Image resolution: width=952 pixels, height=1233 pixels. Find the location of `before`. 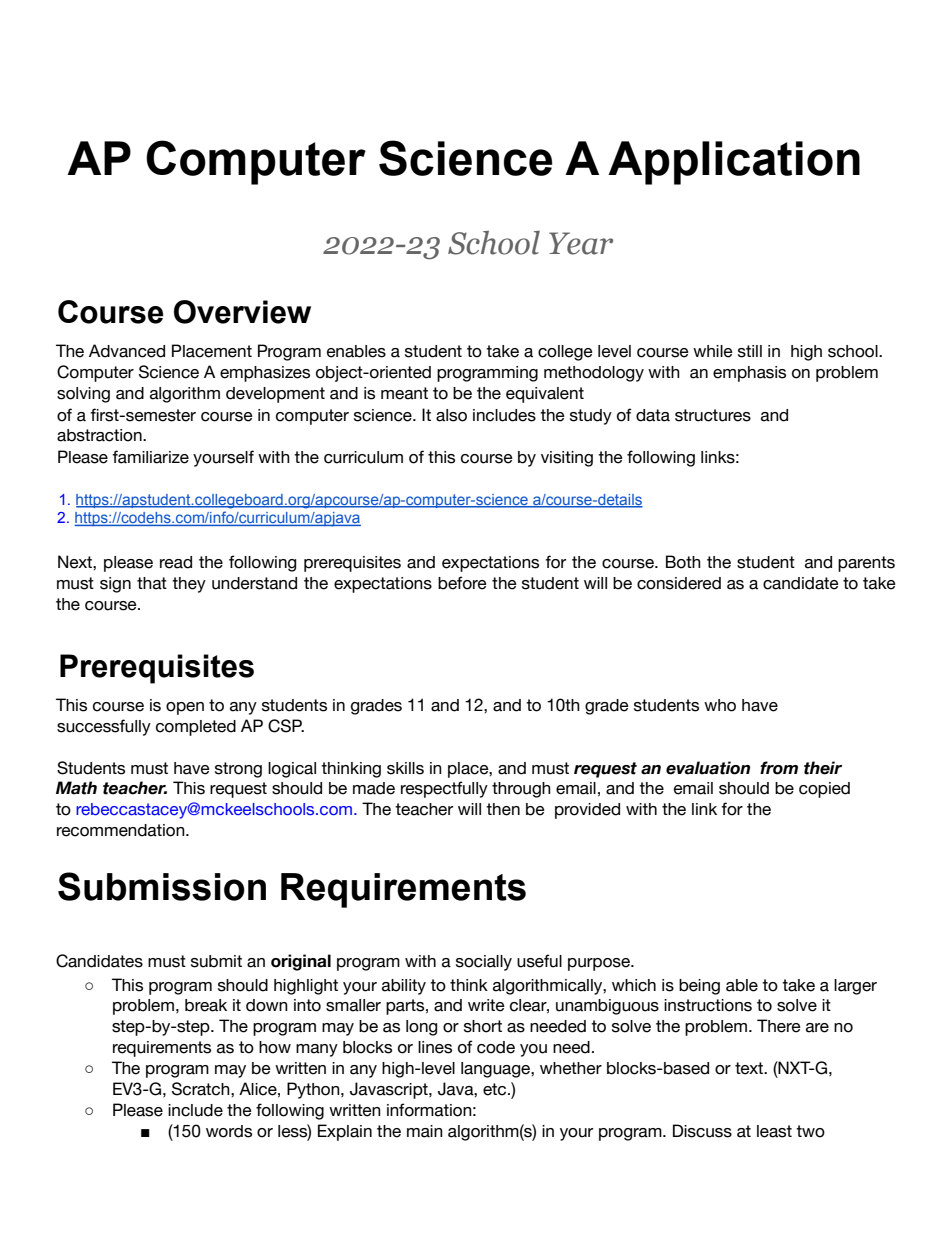

before is located at coordinates (462, 583).
